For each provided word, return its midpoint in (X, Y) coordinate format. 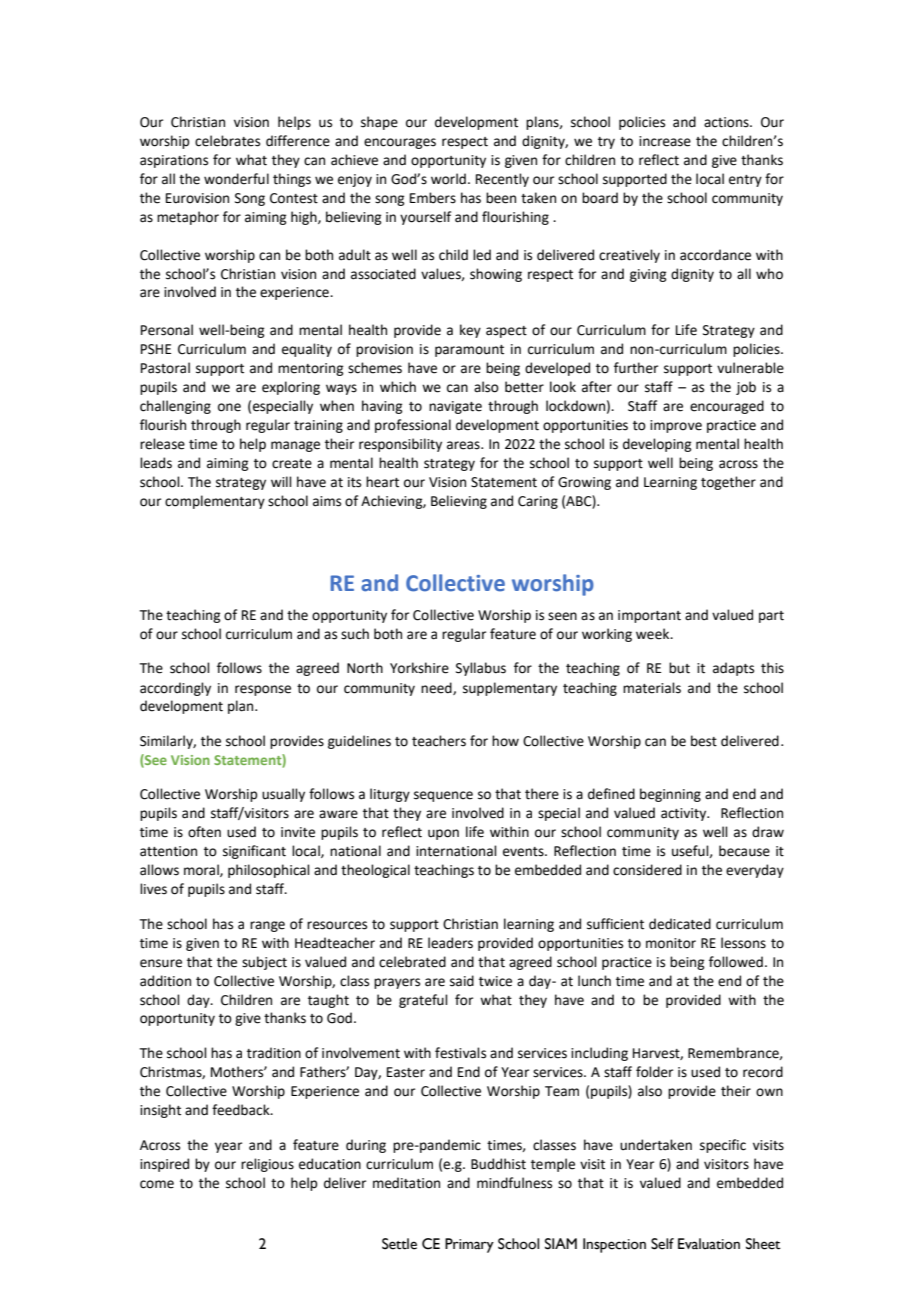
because (744, 851)
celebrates (227, 141)
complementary (215, 502)
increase (665, 141)
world (448, 179)
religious (267, 1165)
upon (443, 834)
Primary (469, 1245)
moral (202, 870)
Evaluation (709, 1244)
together (728, 483)
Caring (538, 502)
